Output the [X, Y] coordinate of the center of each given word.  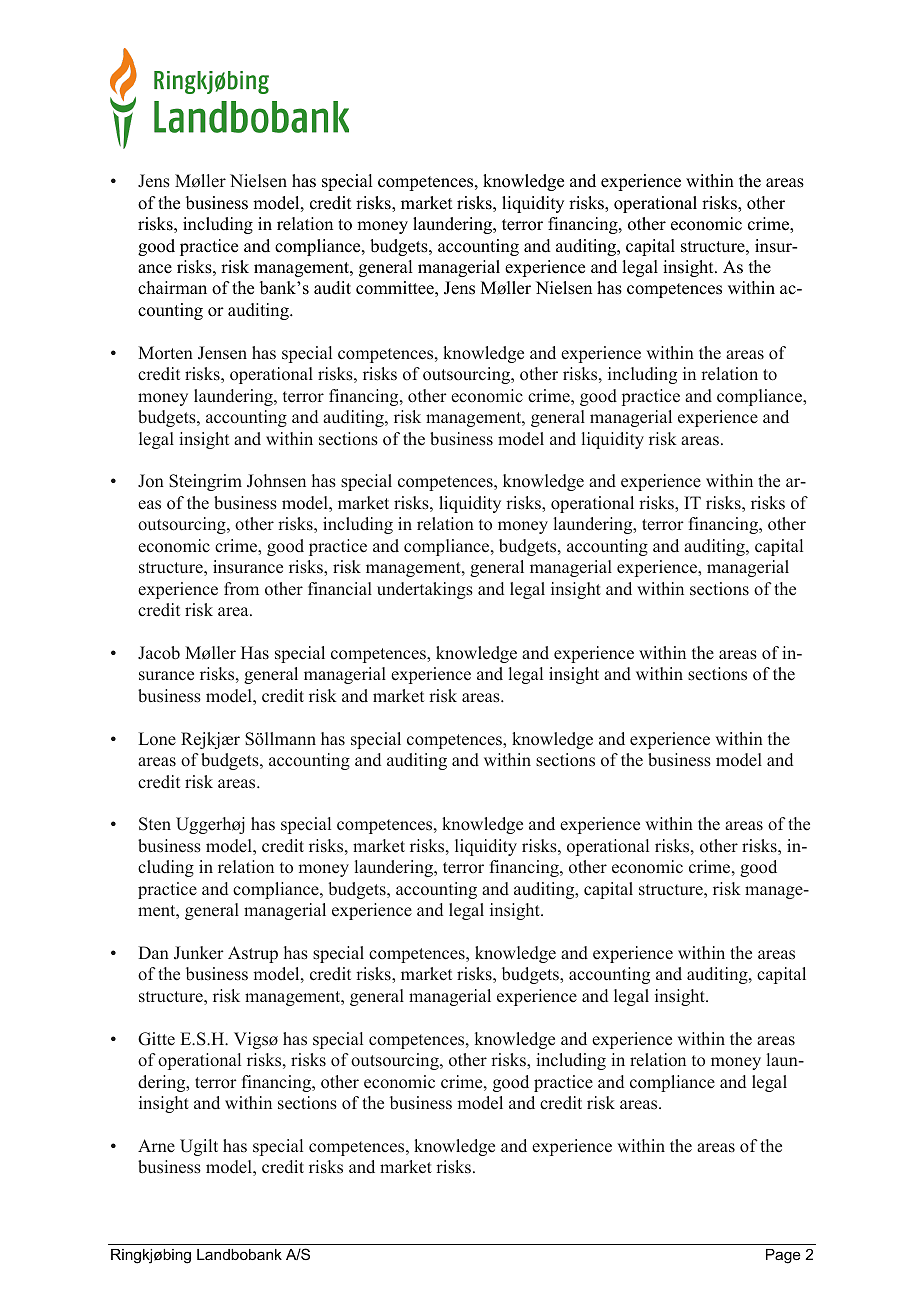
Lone [157, 739]
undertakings [425, 590]
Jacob [159, 653]
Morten [165, 353]
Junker [199, 953]
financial [340, 589]
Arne [156, 1145]
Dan [153, 952]
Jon [151, 481]
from [241, 589]
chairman [172, 288]
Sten [155, 824]
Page [783, 1256]
